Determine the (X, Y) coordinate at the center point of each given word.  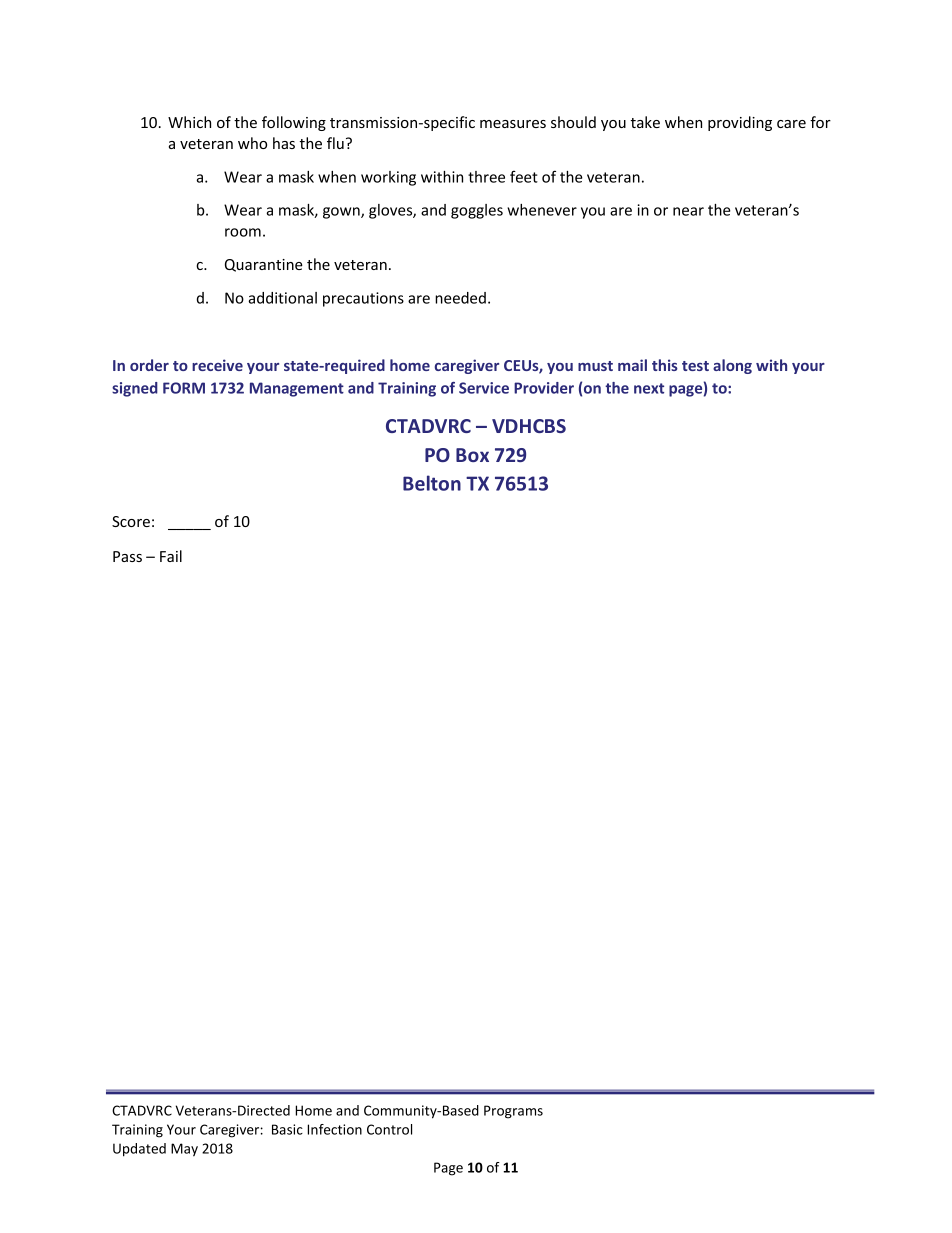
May (184, 1150)
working (388, 178)
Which (189, 122)
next (649, 388)
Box (472, 455)
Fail (171, 556)
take (645, 122)
